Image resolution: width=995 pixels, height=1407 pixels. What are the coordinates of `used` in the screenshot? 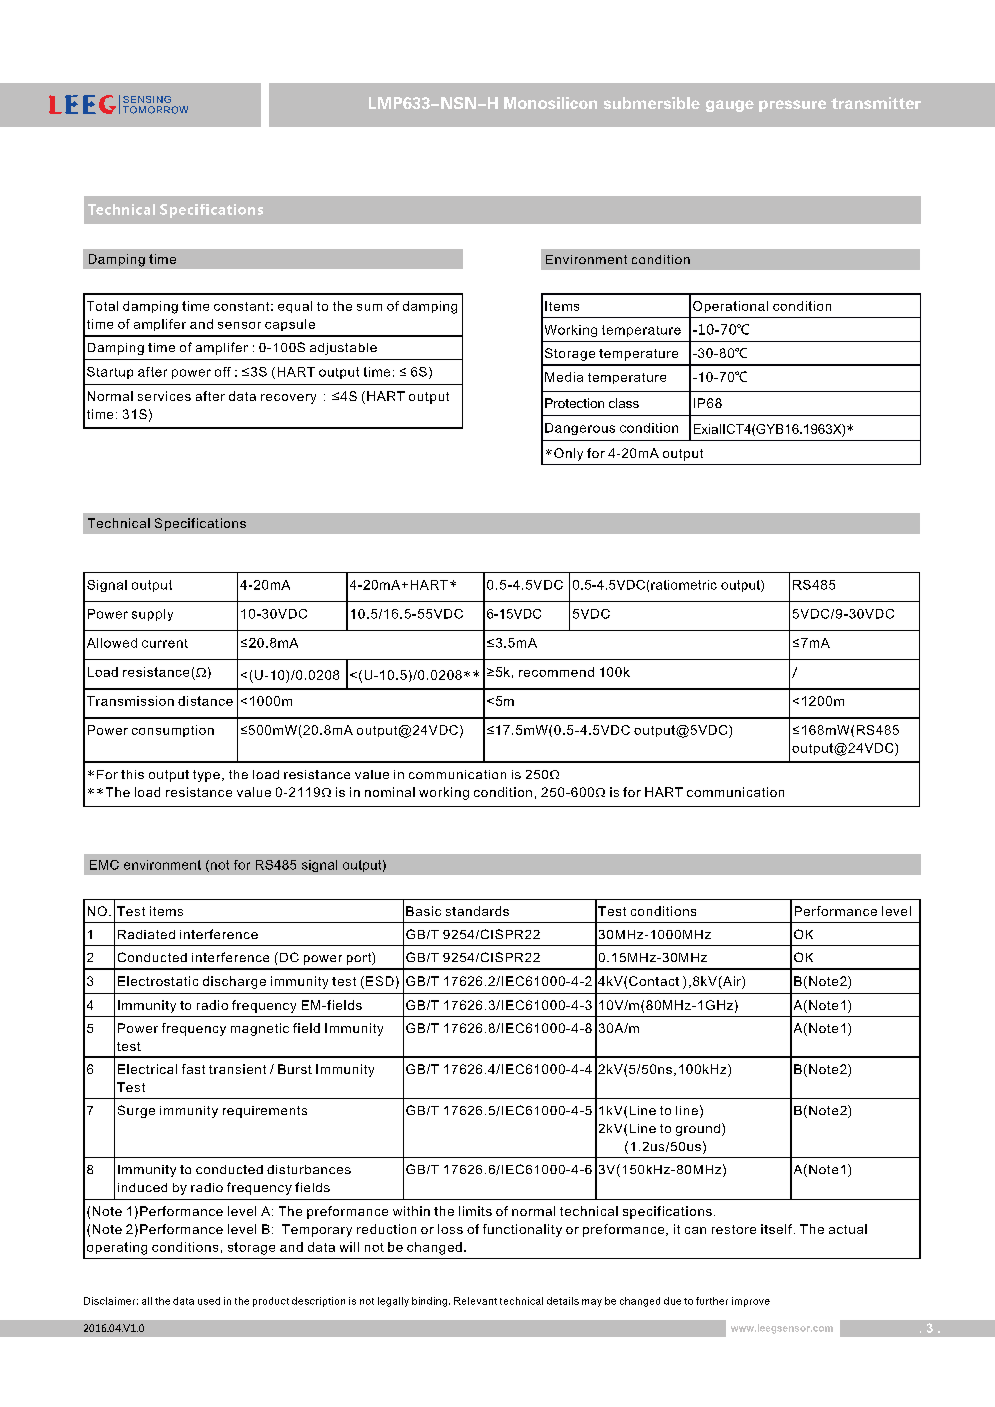 It's located at (209, 1301).
